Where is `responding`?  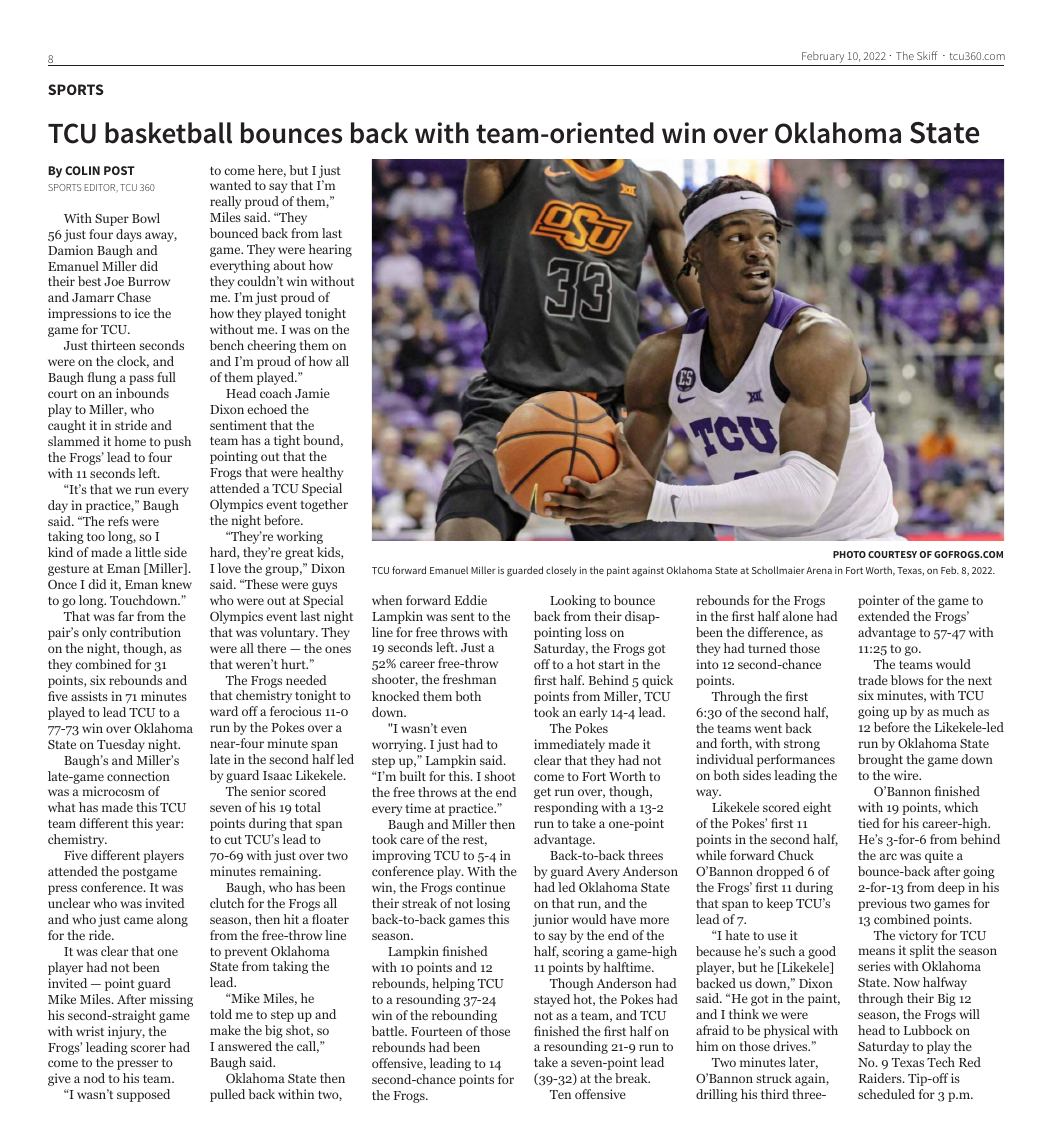
responding is located at coordinates (566, 808).
